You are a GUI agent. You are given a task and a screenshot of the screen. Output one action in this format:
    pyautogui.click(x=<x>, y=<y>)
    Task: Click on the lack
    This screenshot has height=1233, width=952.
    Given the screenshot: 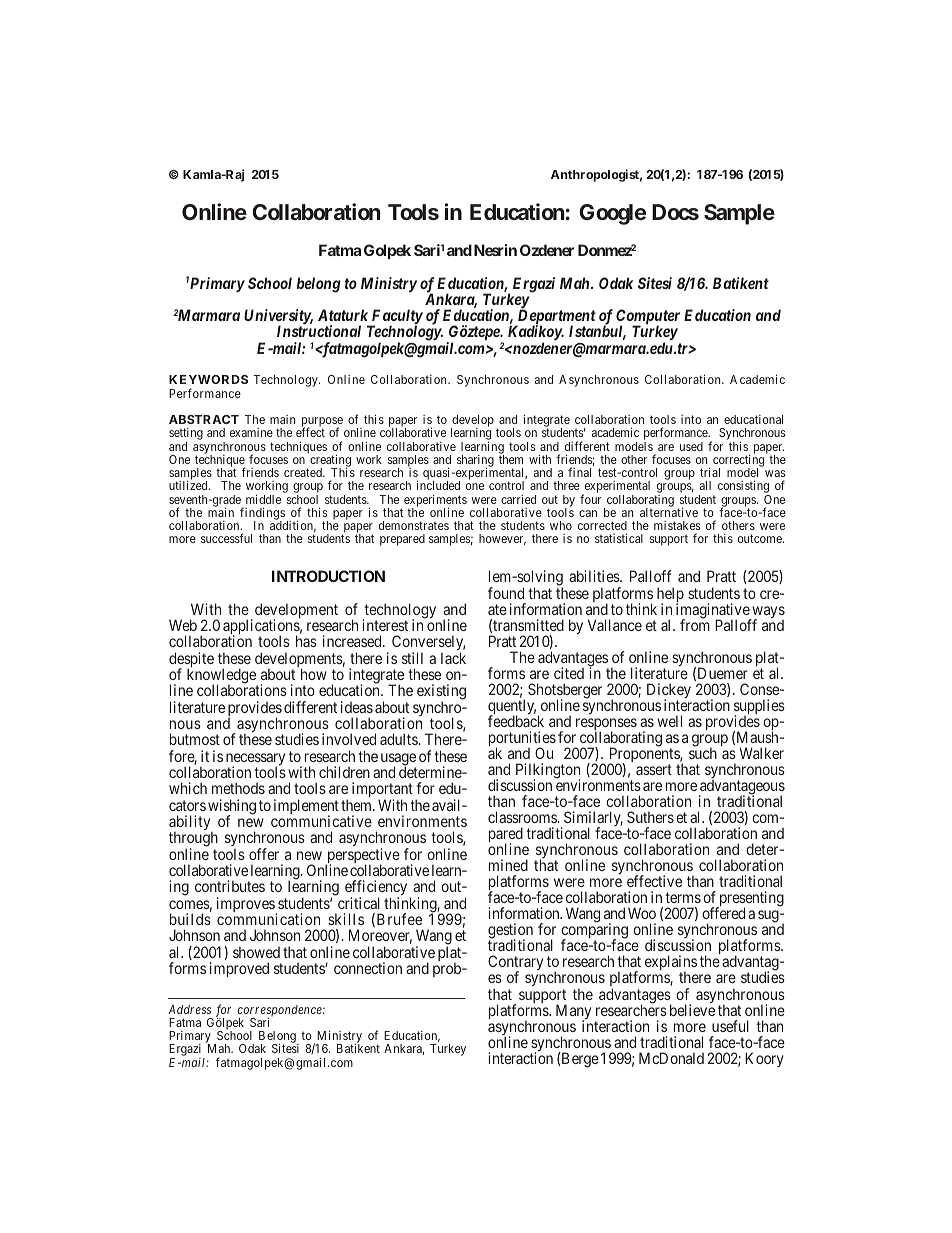 What is the action you would take?
    pyautogui.click(x=453, y=658)
